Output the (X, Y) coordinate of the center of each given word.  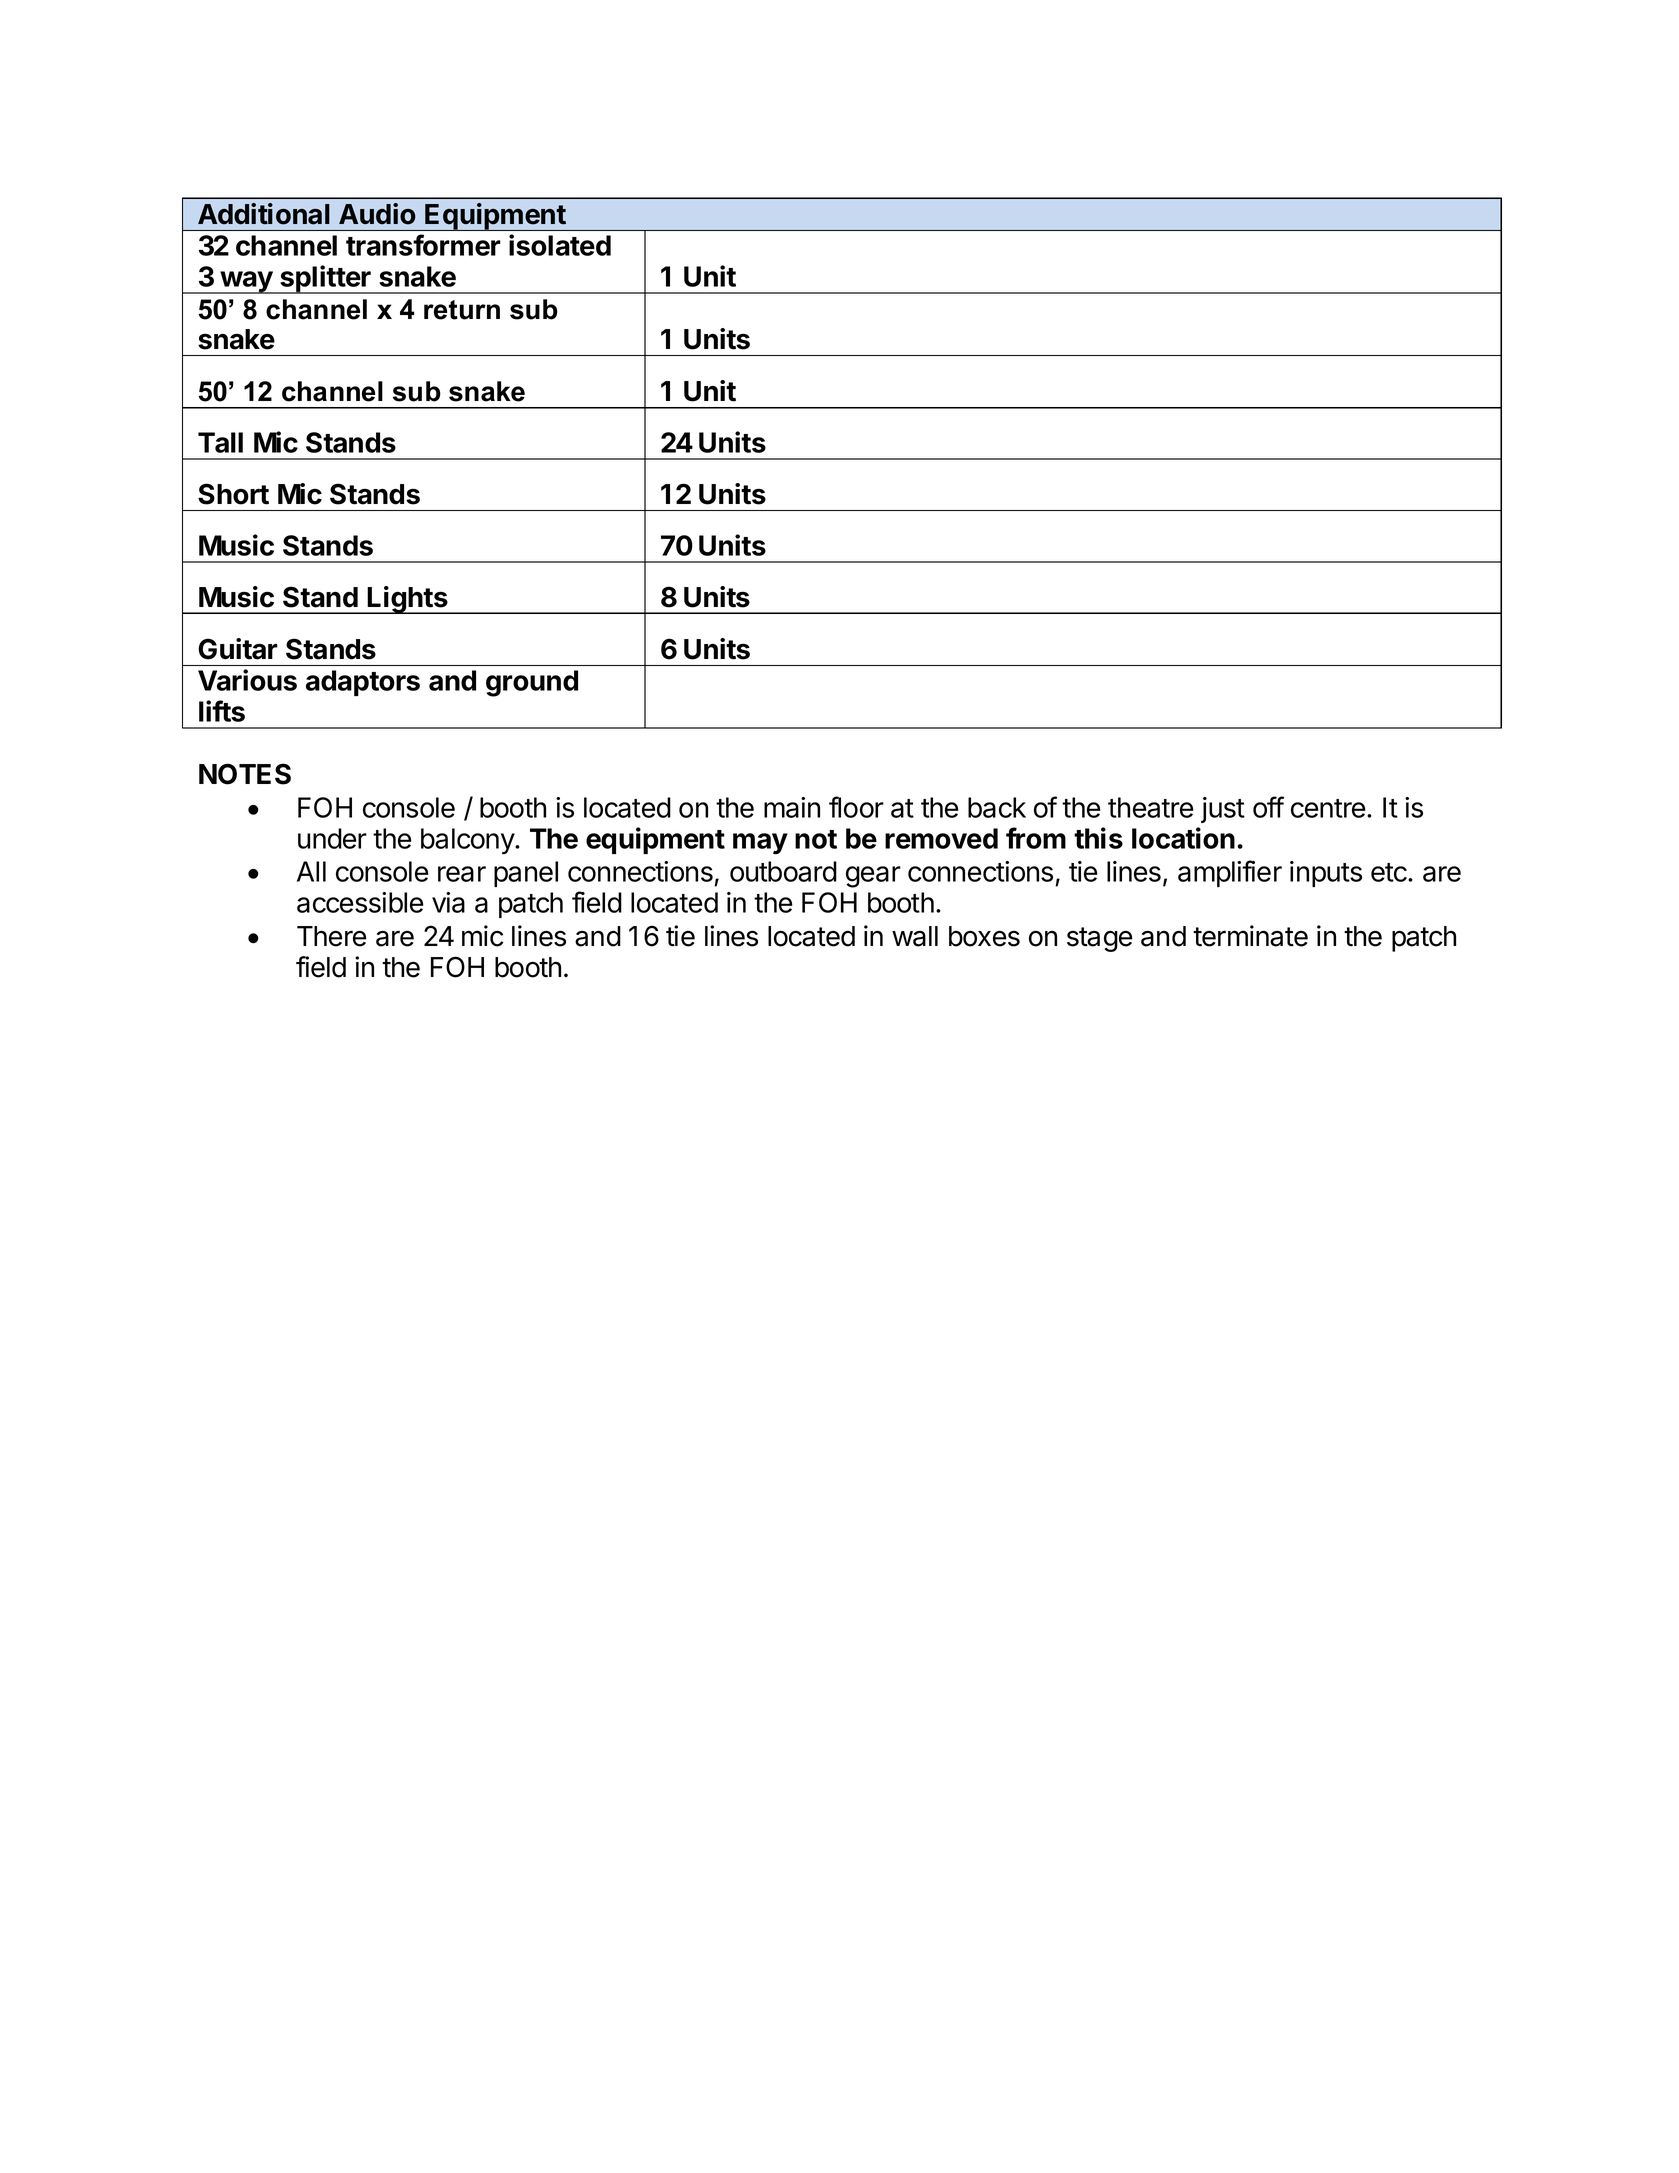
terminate (1250, 936)
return (462, 310)
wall (915, 936)
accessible (360, 902)
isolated (560, 245)
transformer (423, 245)
